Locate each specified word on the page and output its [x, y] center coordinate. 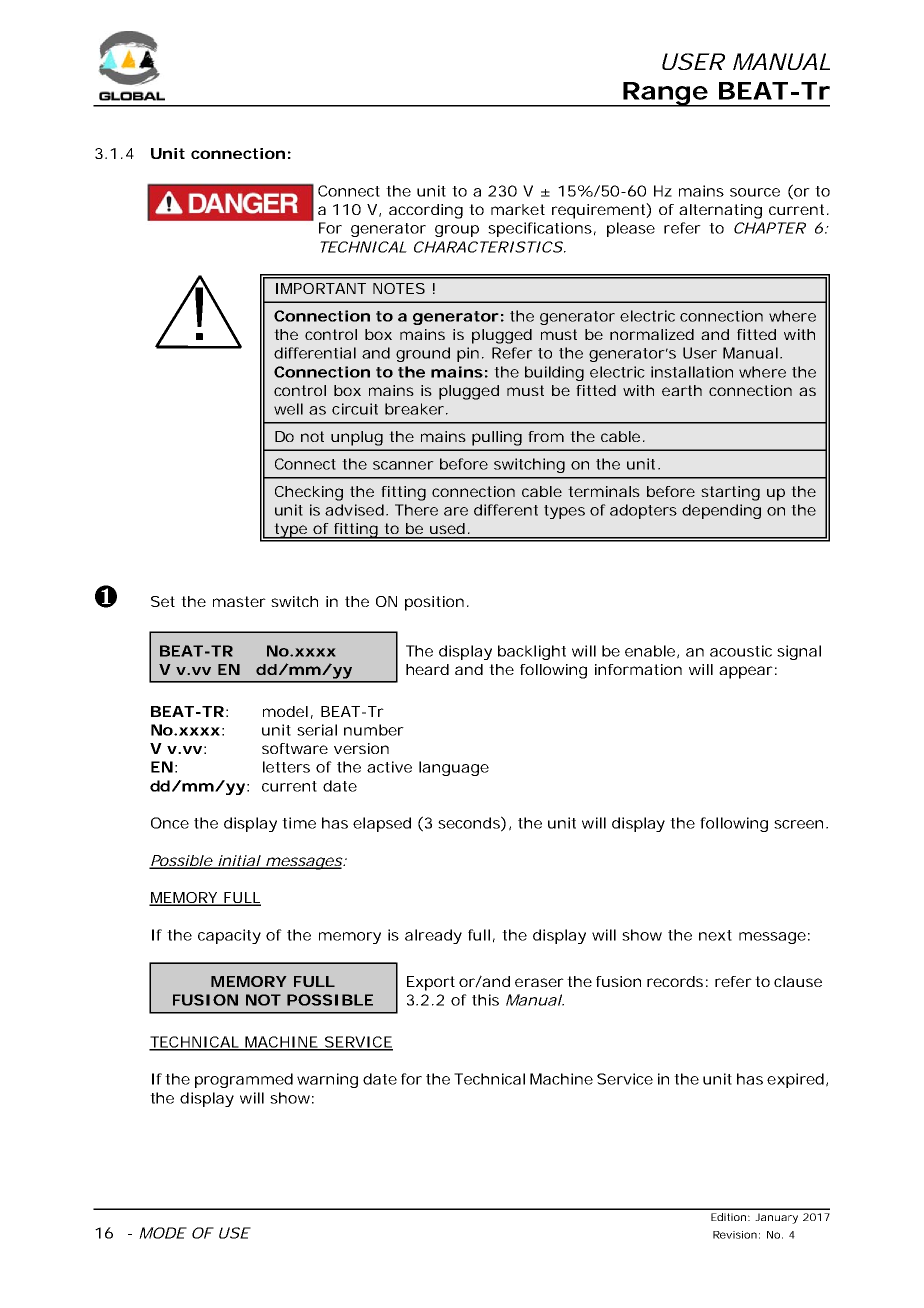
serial [317, 730]
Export [431, 983]
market [518, 209]
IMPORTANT [320, 288]
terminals [604, 491]
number [374, 730]
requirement [598, 211]
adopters [643, 511]
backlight [532, 652]
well [288, 409]
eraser [539, 982]
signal [799, 652]
